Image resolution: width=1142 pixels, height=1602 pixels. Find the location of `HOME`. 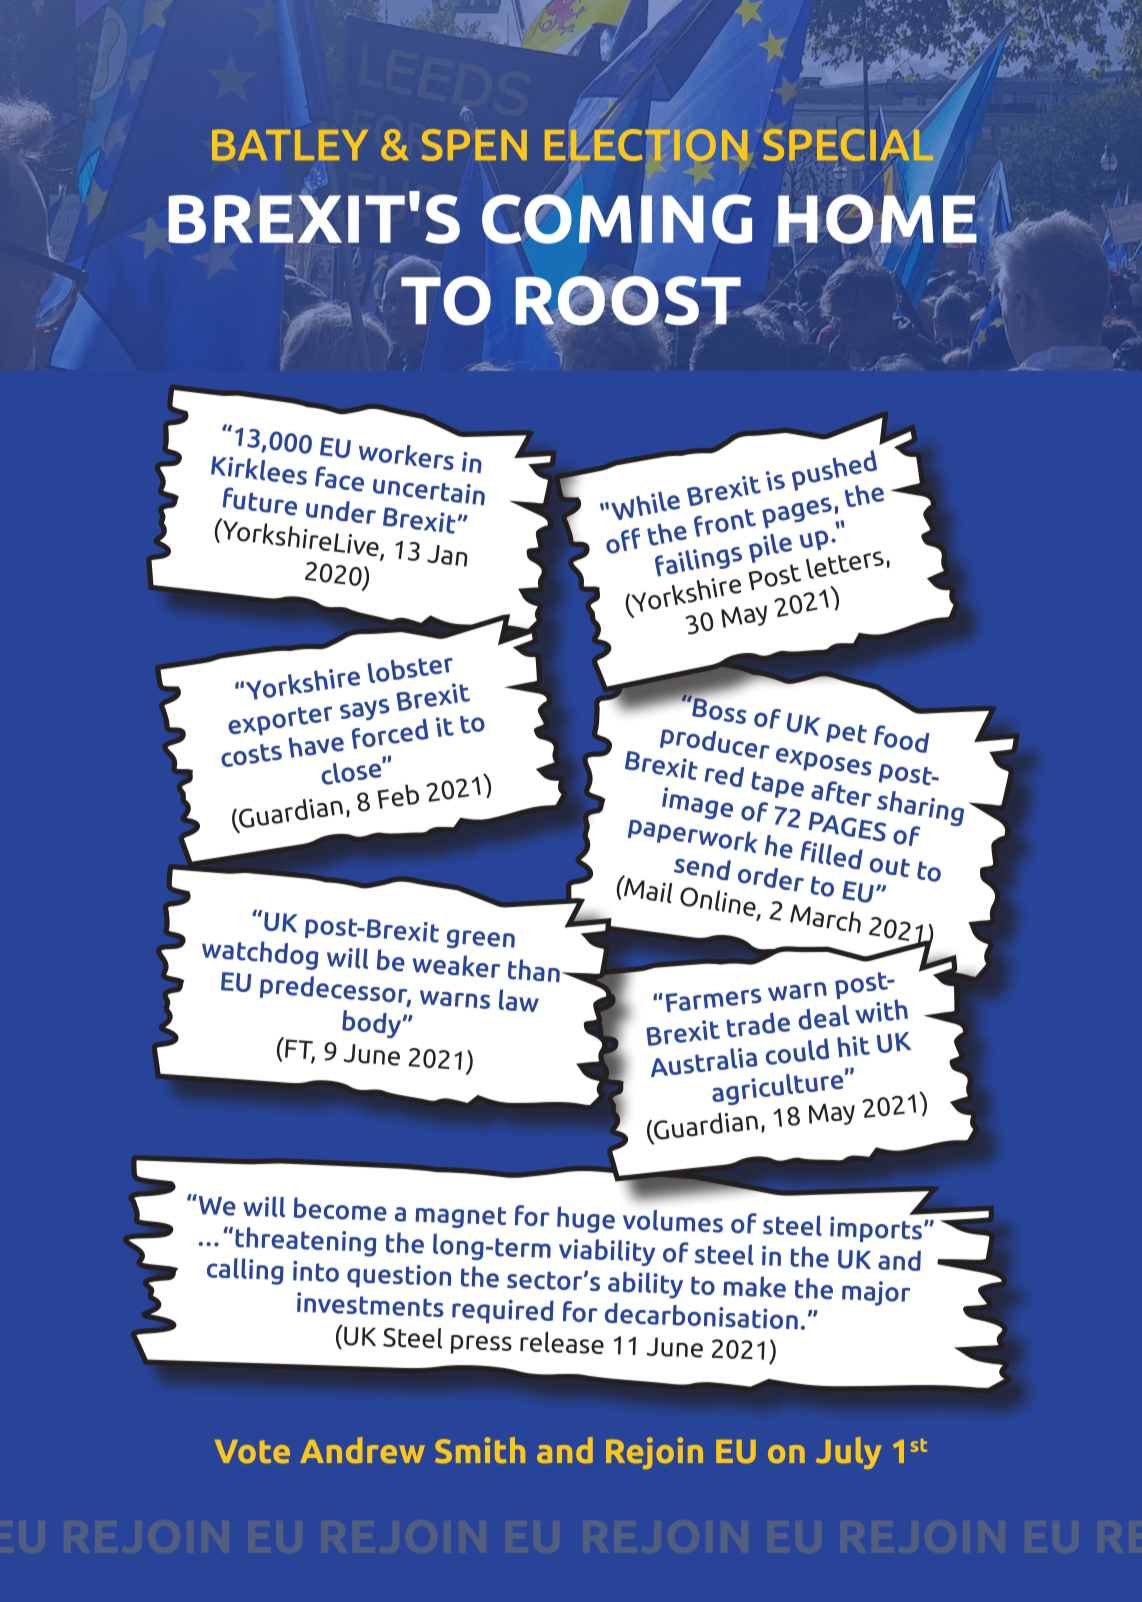

HOME is located at coordinates (877, 219).
